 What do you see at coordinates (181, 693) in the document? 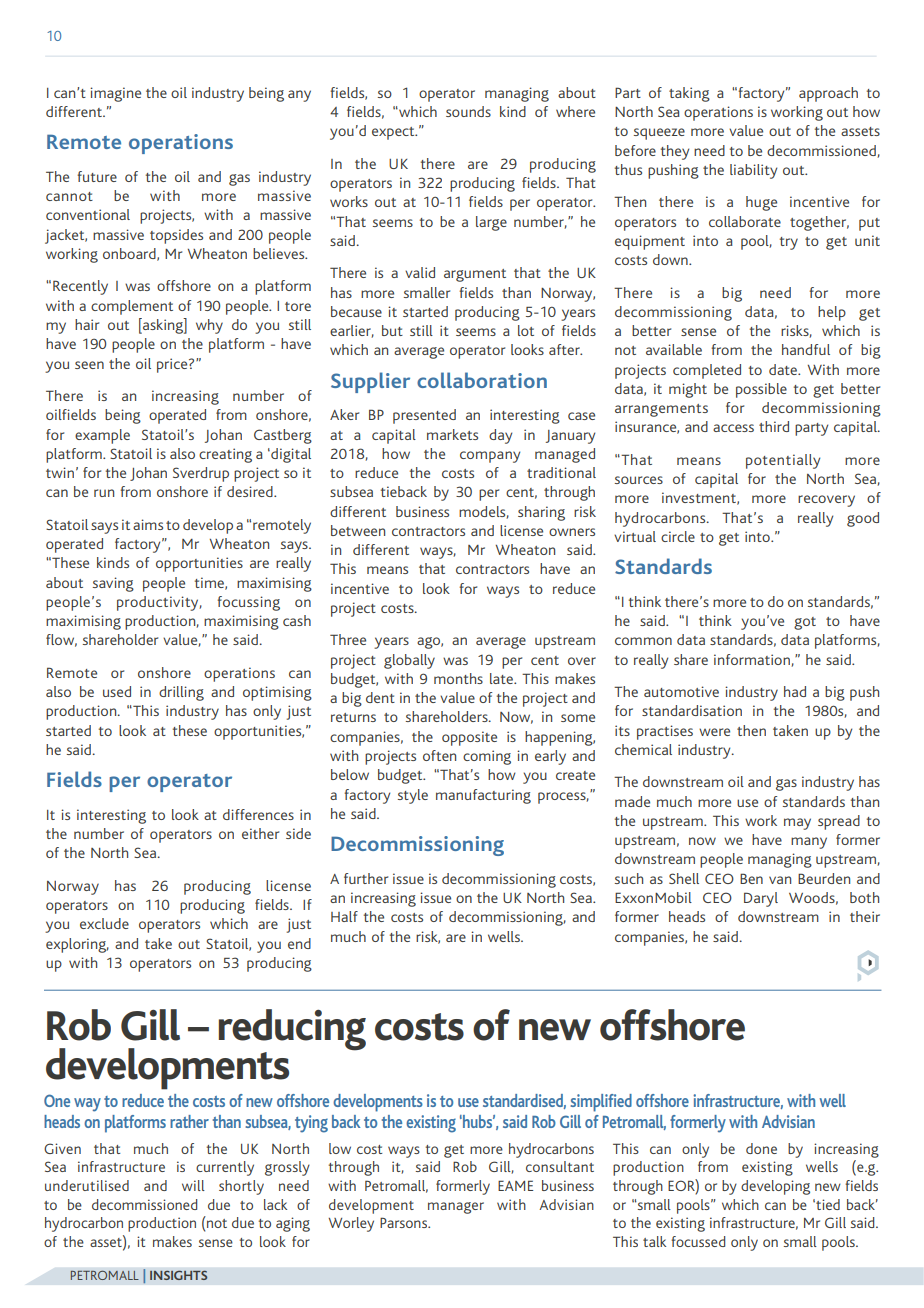
I see `drilling` at bounding box center [181, 693].
